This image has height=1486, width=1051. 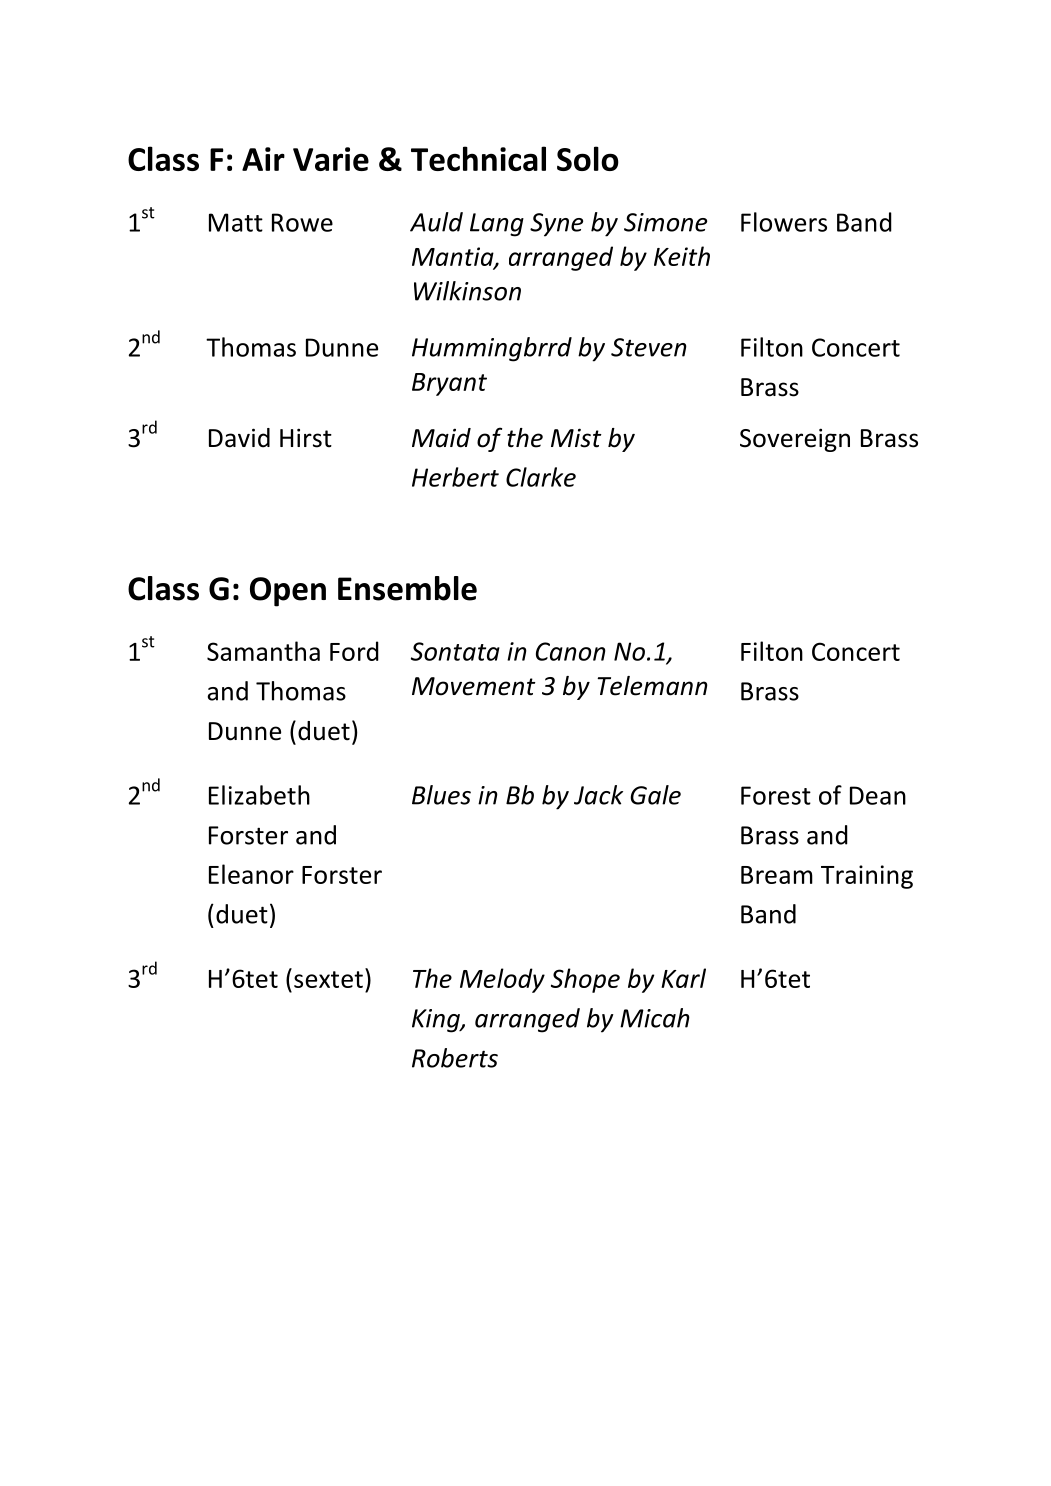 I want to click on Flowers, so click(x=784, y=222).
